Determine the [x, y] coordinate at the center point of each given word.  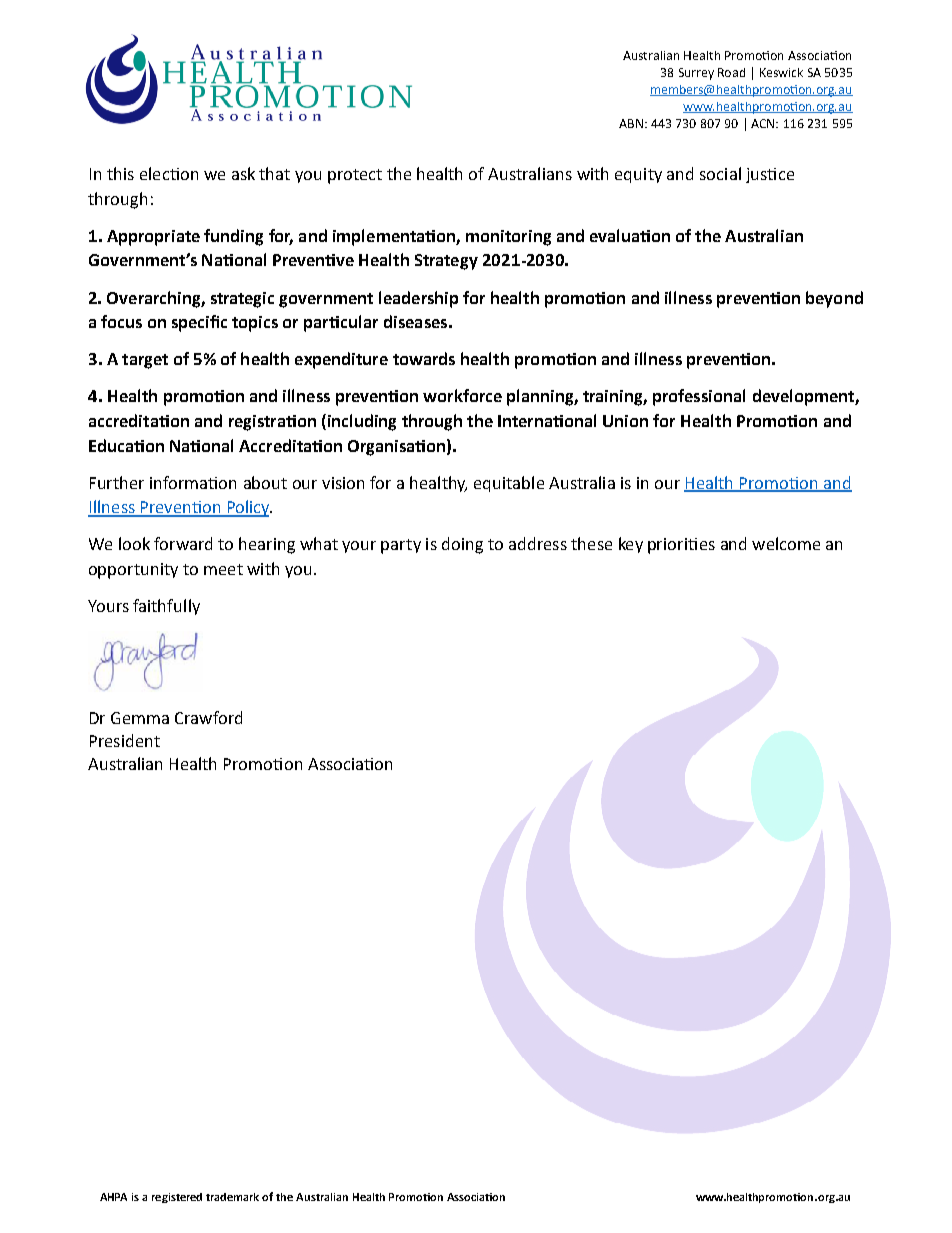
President [125, 740]
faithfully [166, 607]
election [169, 173]
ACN [764, 123]
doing [462, 545]
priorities [681, 546]
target [145, 361]
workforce [462, 395]
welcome [786, 543]
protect [355, 176]
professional [699, 397]
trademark [232, 1197]
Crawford [208, 717]
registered [177, 1198]
